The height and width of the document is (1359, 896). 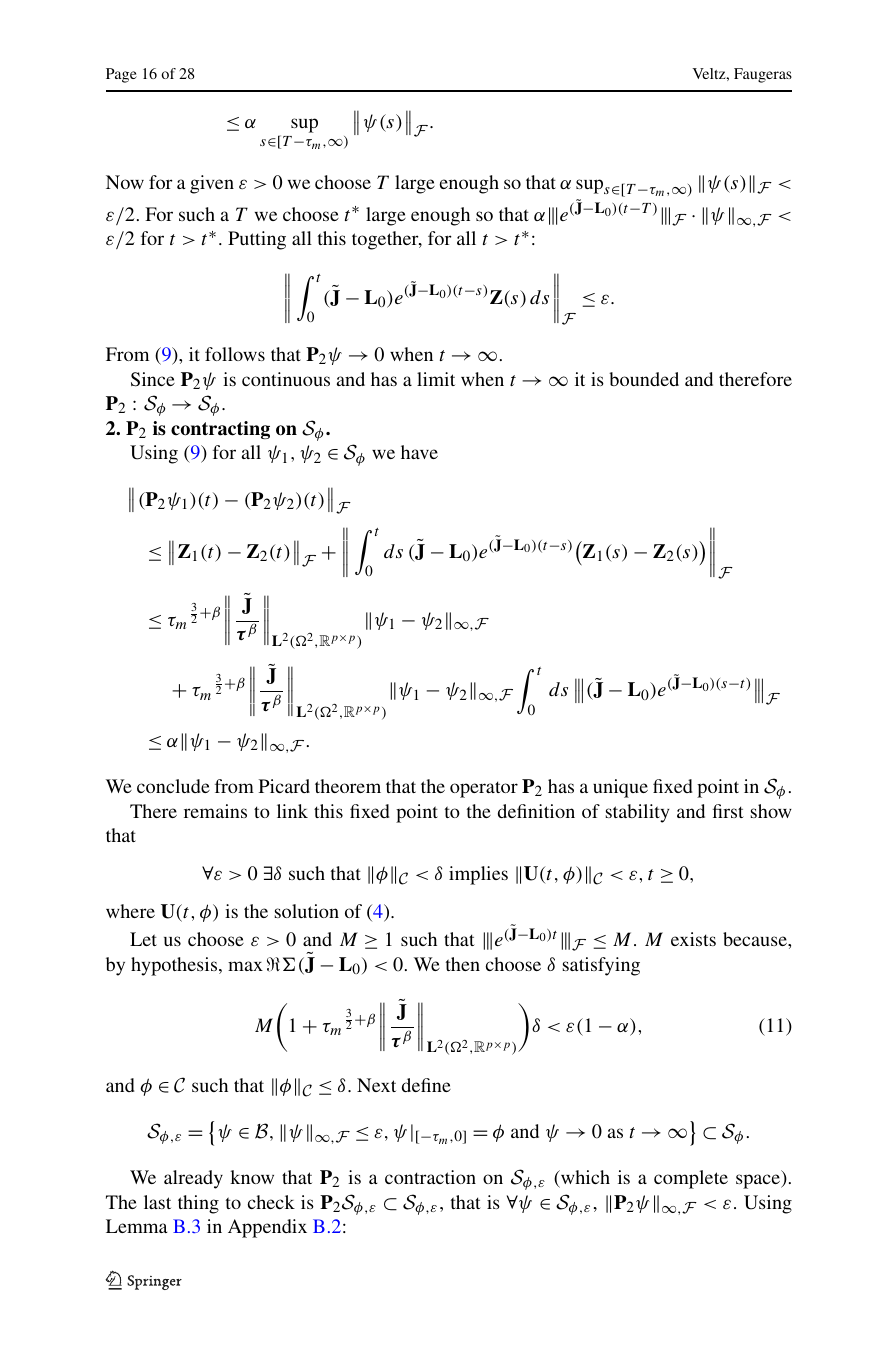 What do you see at coordinates (173, 786) in the document?
I see `conclude` at bounding box center [173, 786].
